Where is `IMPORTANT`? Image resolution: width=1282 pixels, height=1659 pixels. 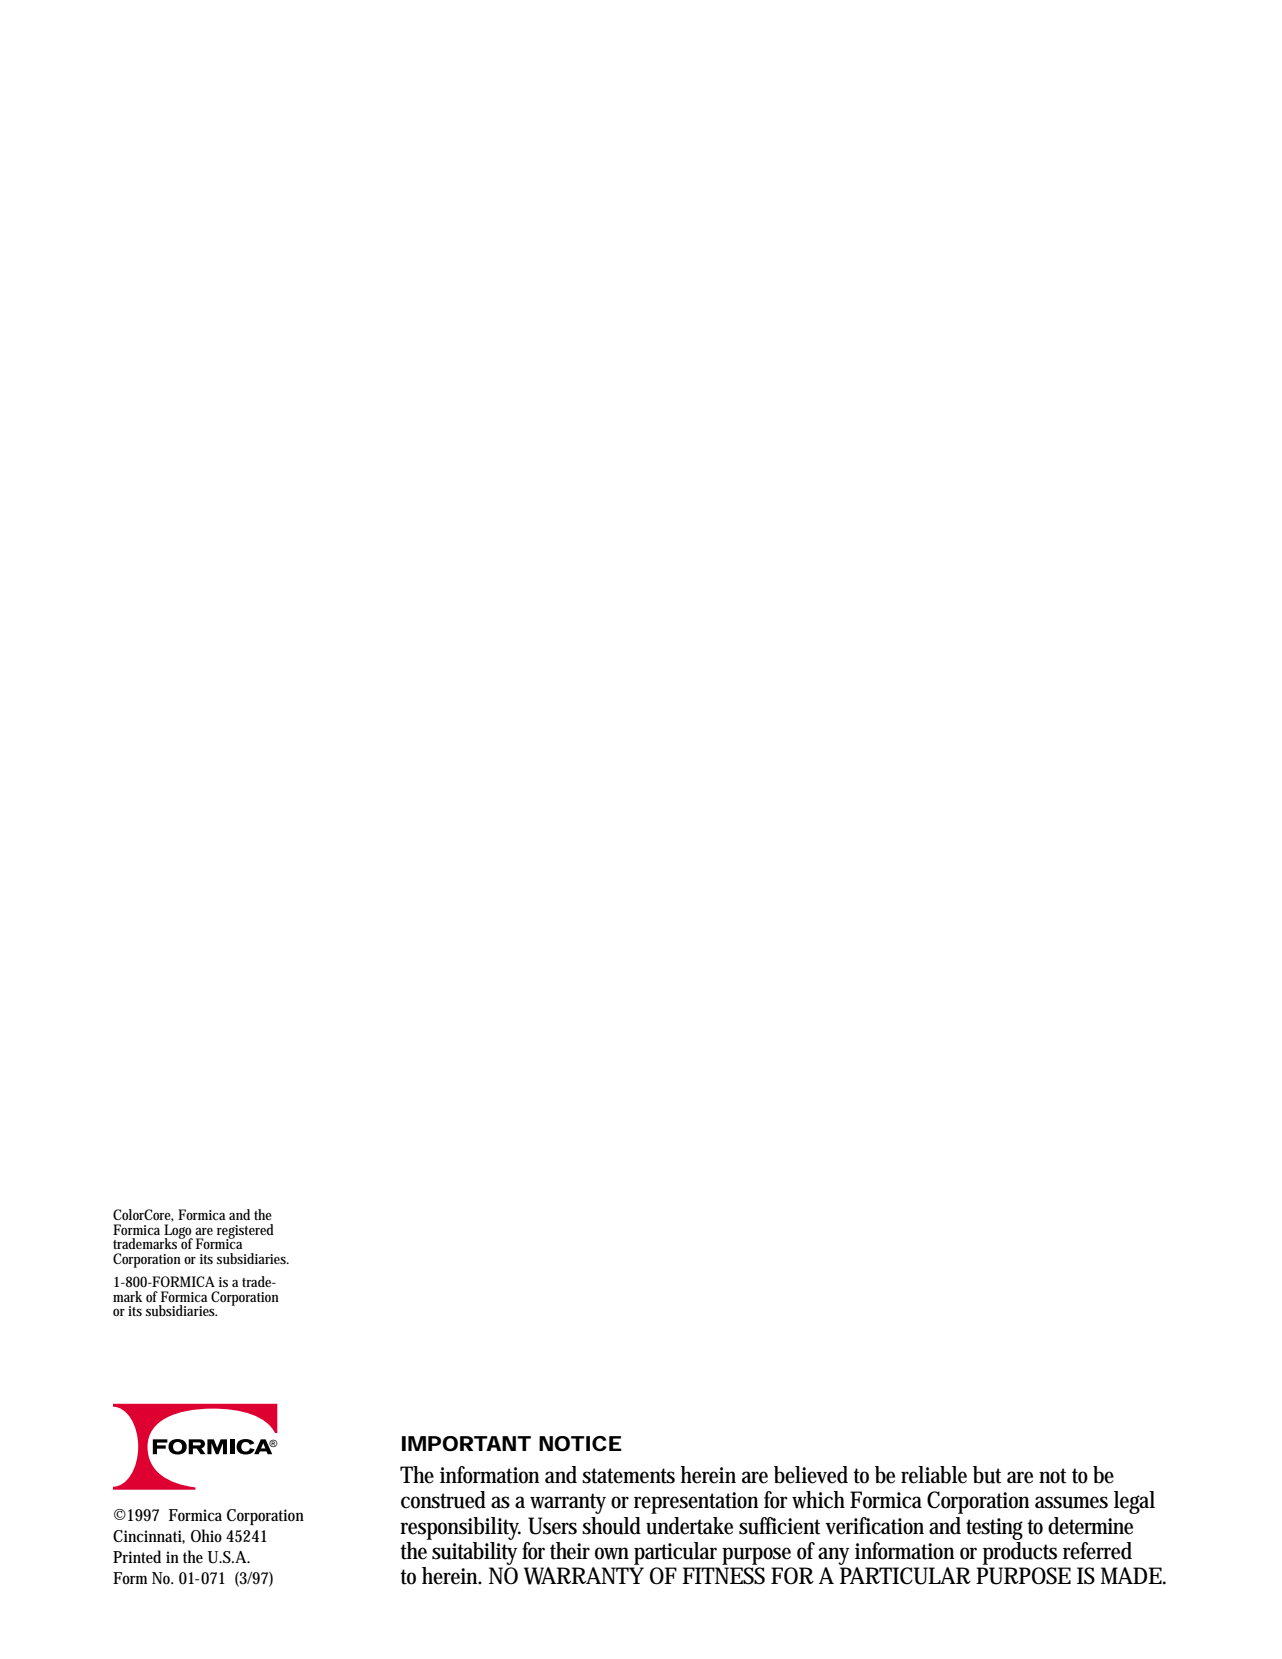
IMPORTANT is located at coordinates (466, 1444).
